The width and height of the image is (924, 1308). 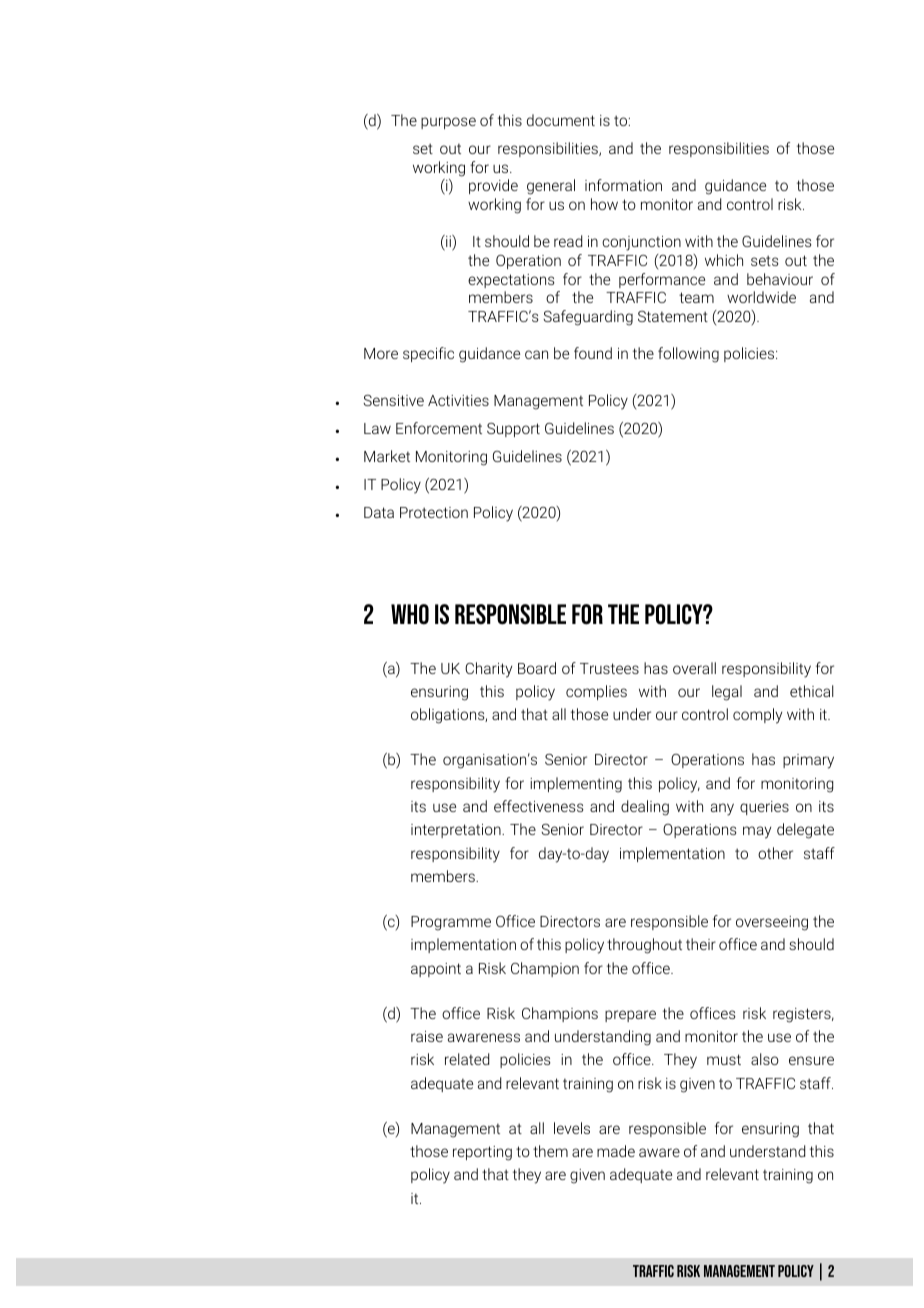 What do you see at coordinates (448, 123) in the image?
I see `purpose` at bounding box center [448, 123].
